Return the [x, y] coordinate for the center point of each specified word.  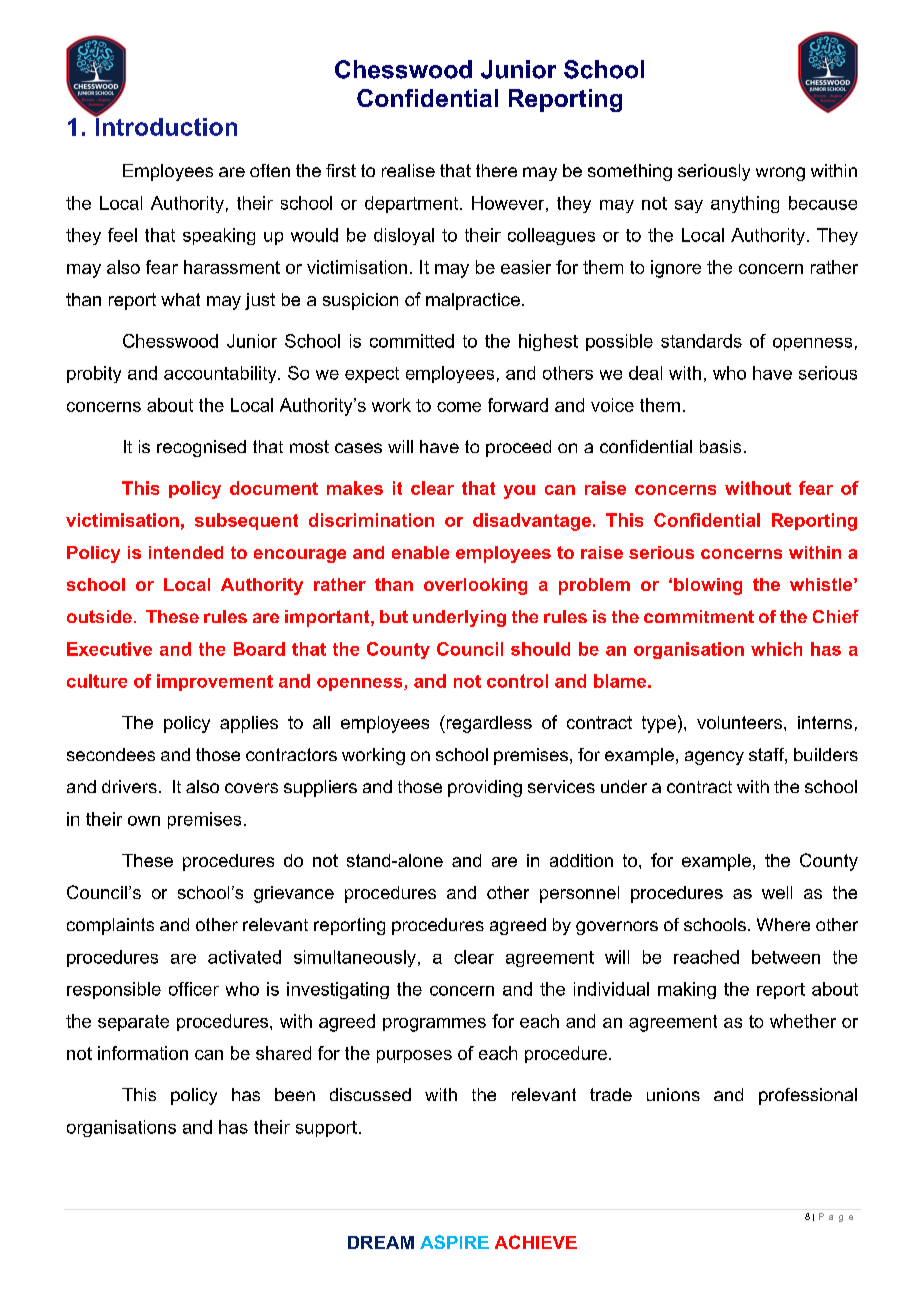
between [786, 957]
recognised [201, 448]
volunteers [741, 722]
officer [194, 989]
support [326, 1129]
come [459, 407]
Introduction [165, 125]
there [496, 170]
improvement [215, 682]
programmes [434, 1025]
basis [720, 446]
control [517, 681]
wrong [780, 174]
